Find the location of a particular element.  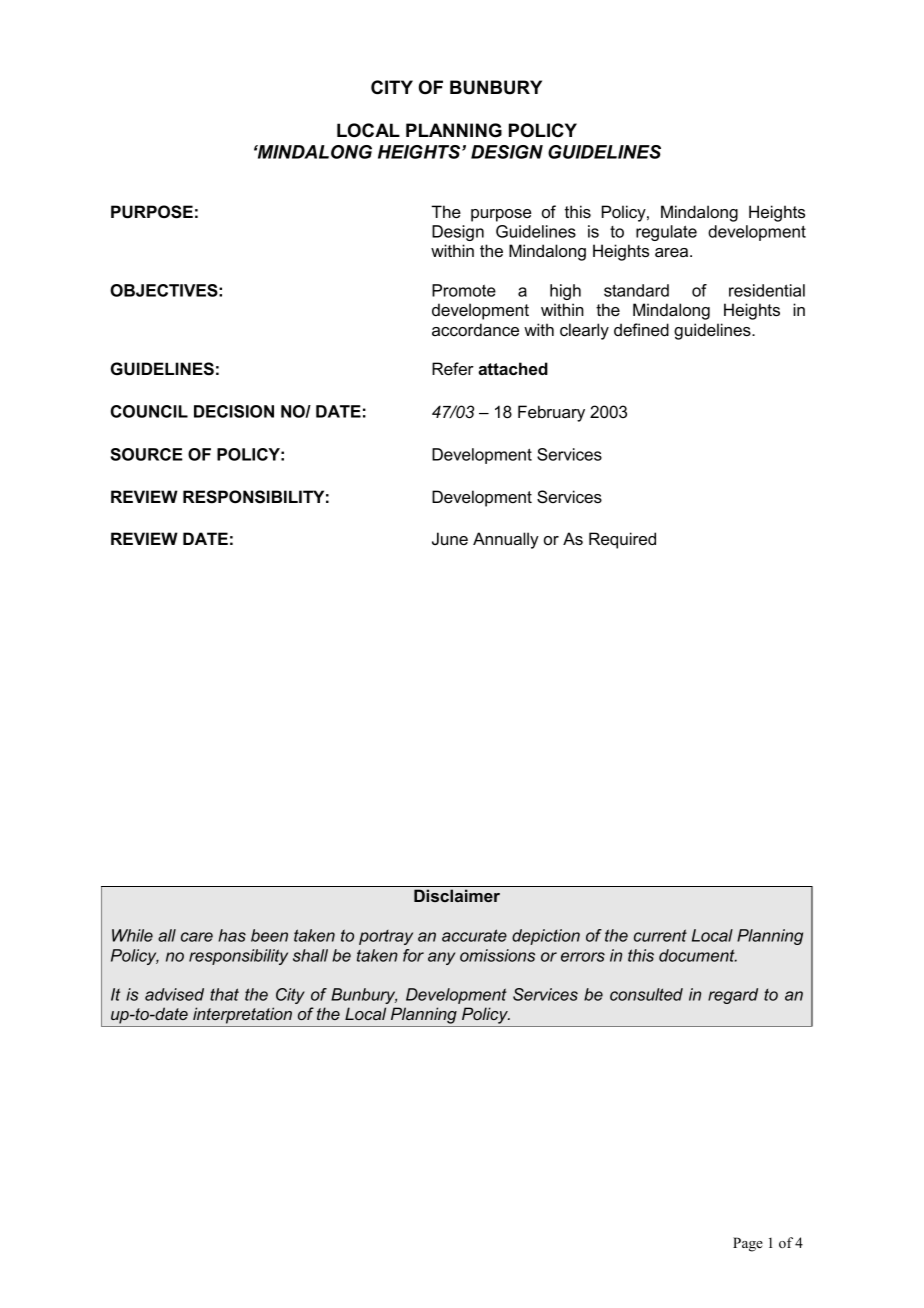

SOURCE is located at coordinates (147, 454).
